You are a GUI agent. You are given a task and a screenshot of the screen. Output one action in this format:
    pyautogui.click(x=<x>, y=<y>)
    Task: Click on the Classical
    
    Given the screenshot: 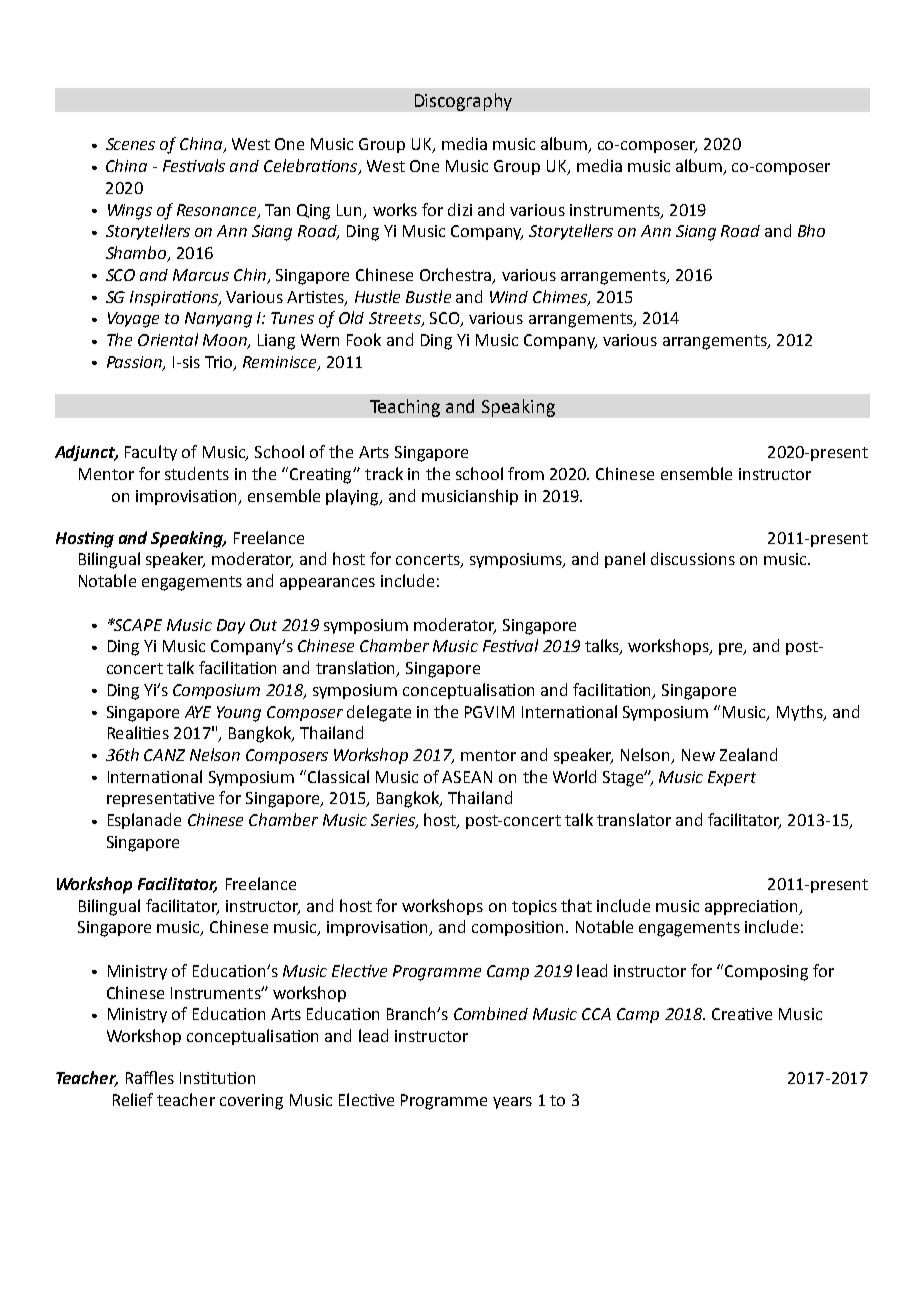 What is the action you would take?
    pyautogui.click(x=338, y=776)
